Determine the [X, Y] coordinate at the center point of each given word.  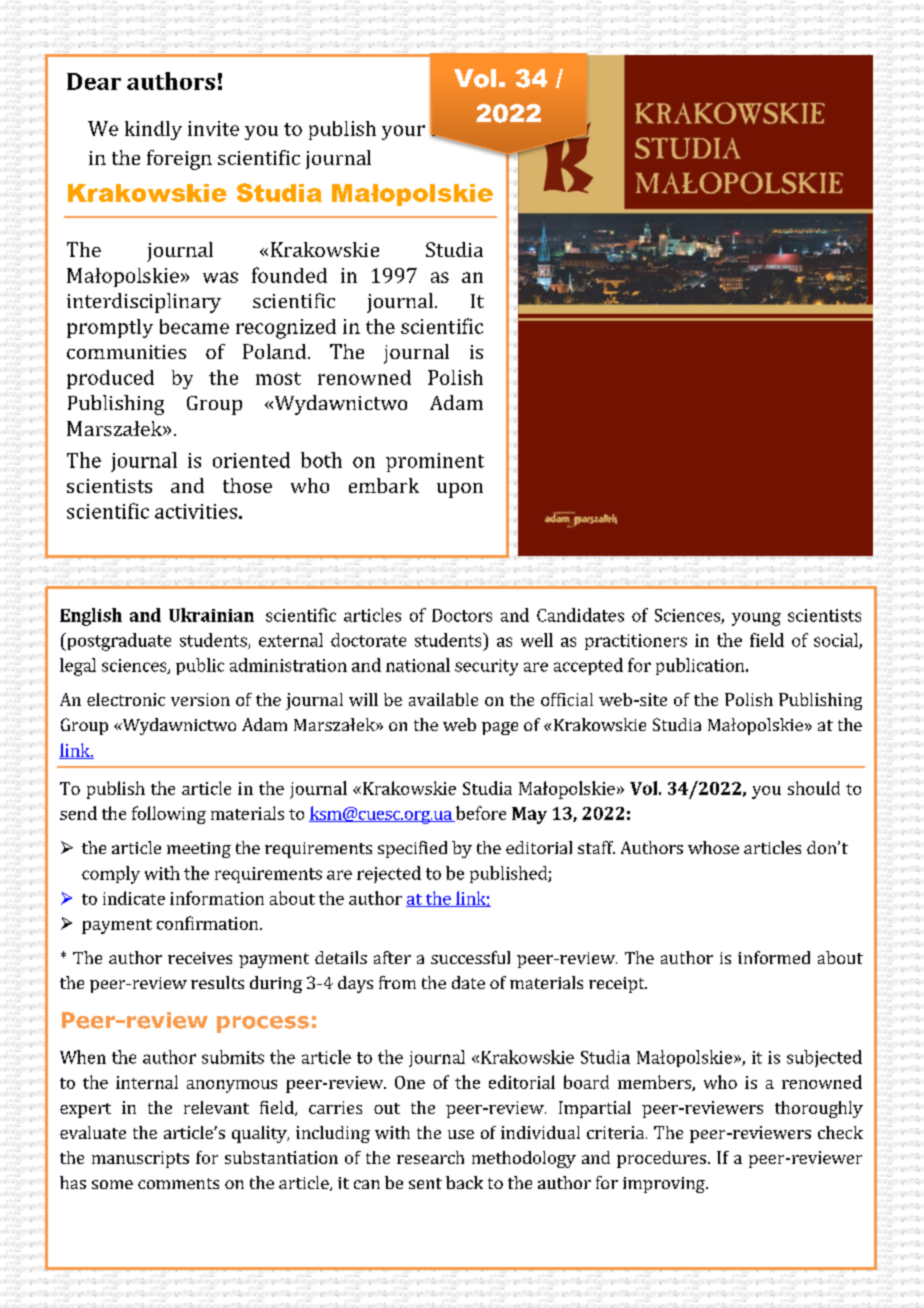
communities [126, 352]
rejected [389, 874]
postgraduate [118, 642]
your [403, 132]
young [756, 619]
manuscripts [140, 1159]
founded [289, 275]
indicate [134, 898]
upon [460, 490]
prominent [435, 462]
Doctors [462, 615]
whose [713, 847]
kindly [153, 130]
